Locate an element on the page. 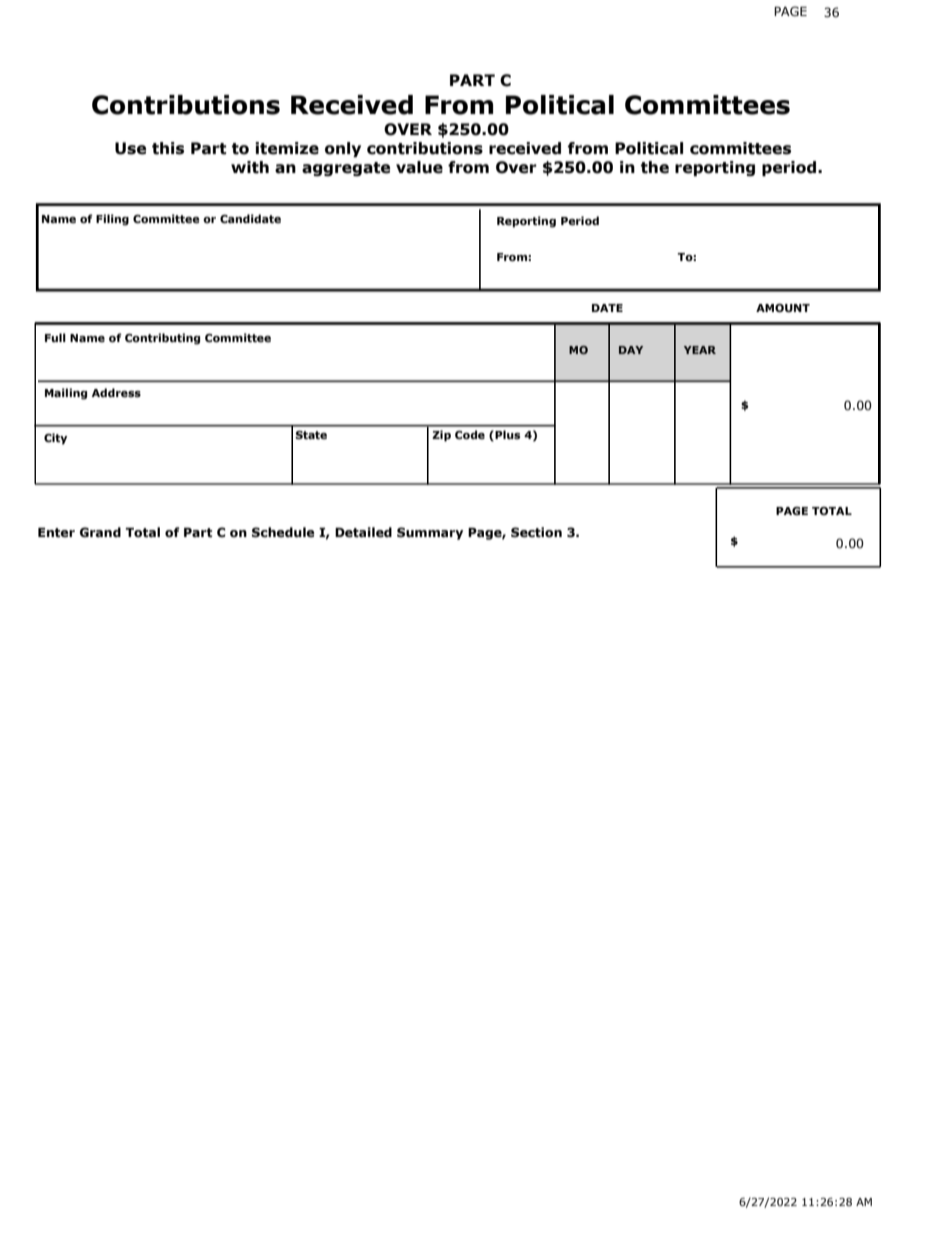 The image size is (952, 1233). Section is located at coordinates (536, 532).
